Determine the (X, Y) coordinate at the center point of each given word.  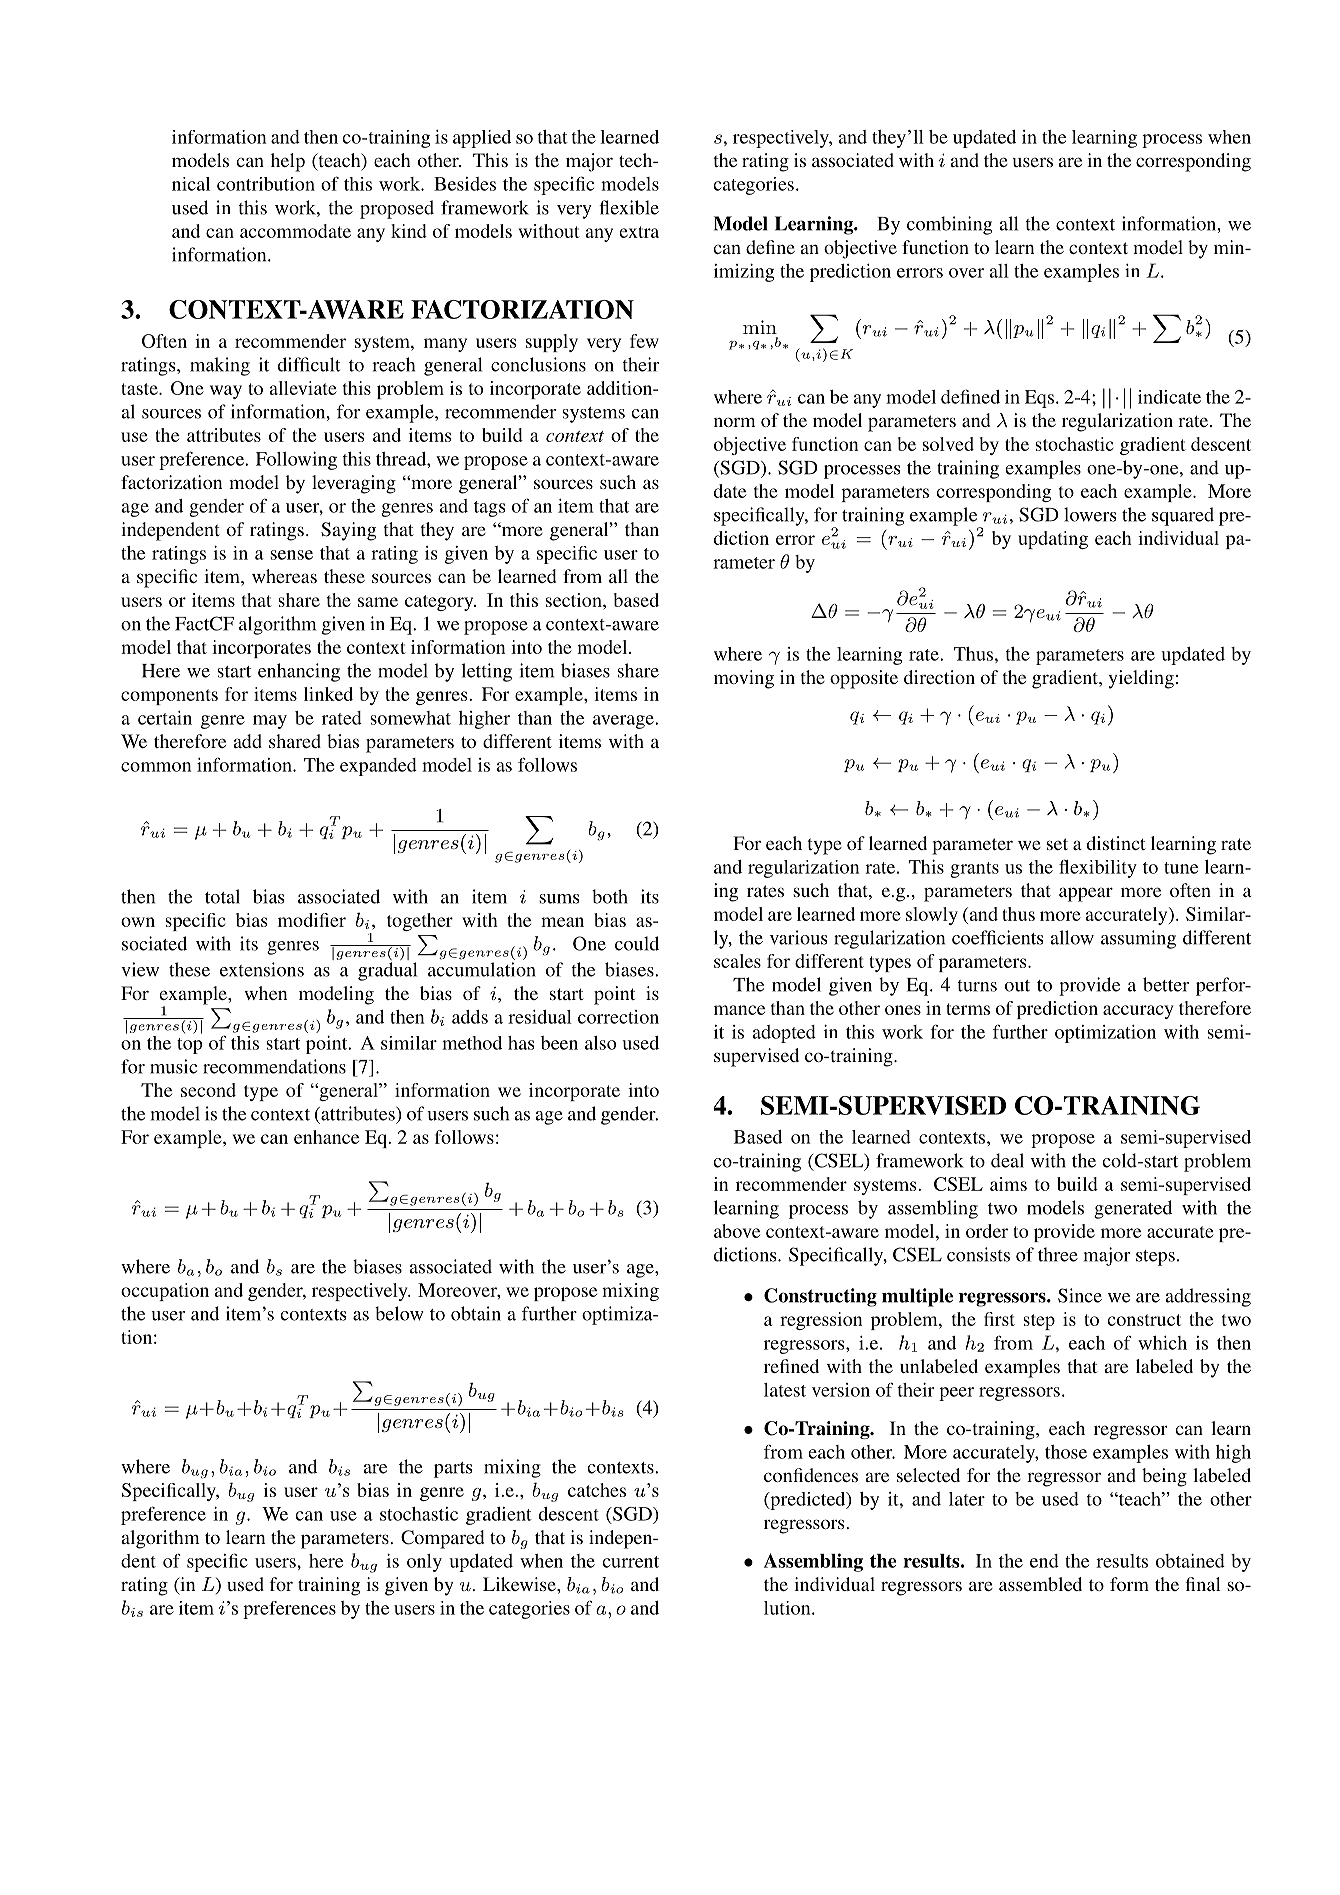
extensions (262, 969)
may (270, 722)
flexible (629, 207)
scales (737, 961)
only (424, 1563)
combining (949, 225)
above (737, 1231)
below (399, 1313)
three (1058, 1254)
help (288, 162)
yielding (1141, 679)
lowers (1090, 514)
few (644, 341)
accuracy (1138, 1012)
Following (296, 461)
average (624, 722)
